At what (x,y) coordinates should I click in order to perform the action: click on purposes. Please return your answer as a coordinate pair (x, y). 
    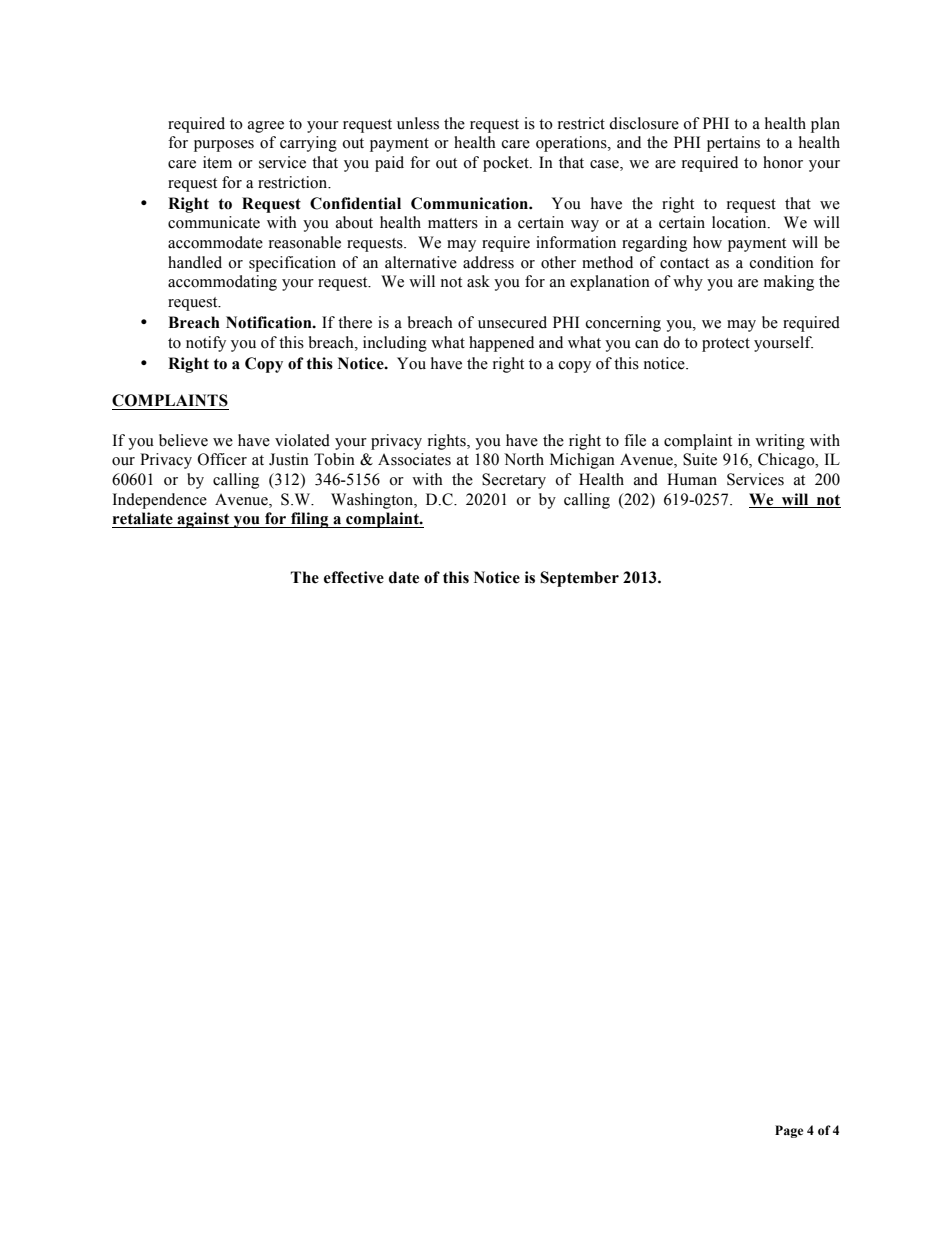
    Looking at the image, I should click on (224, 146).
